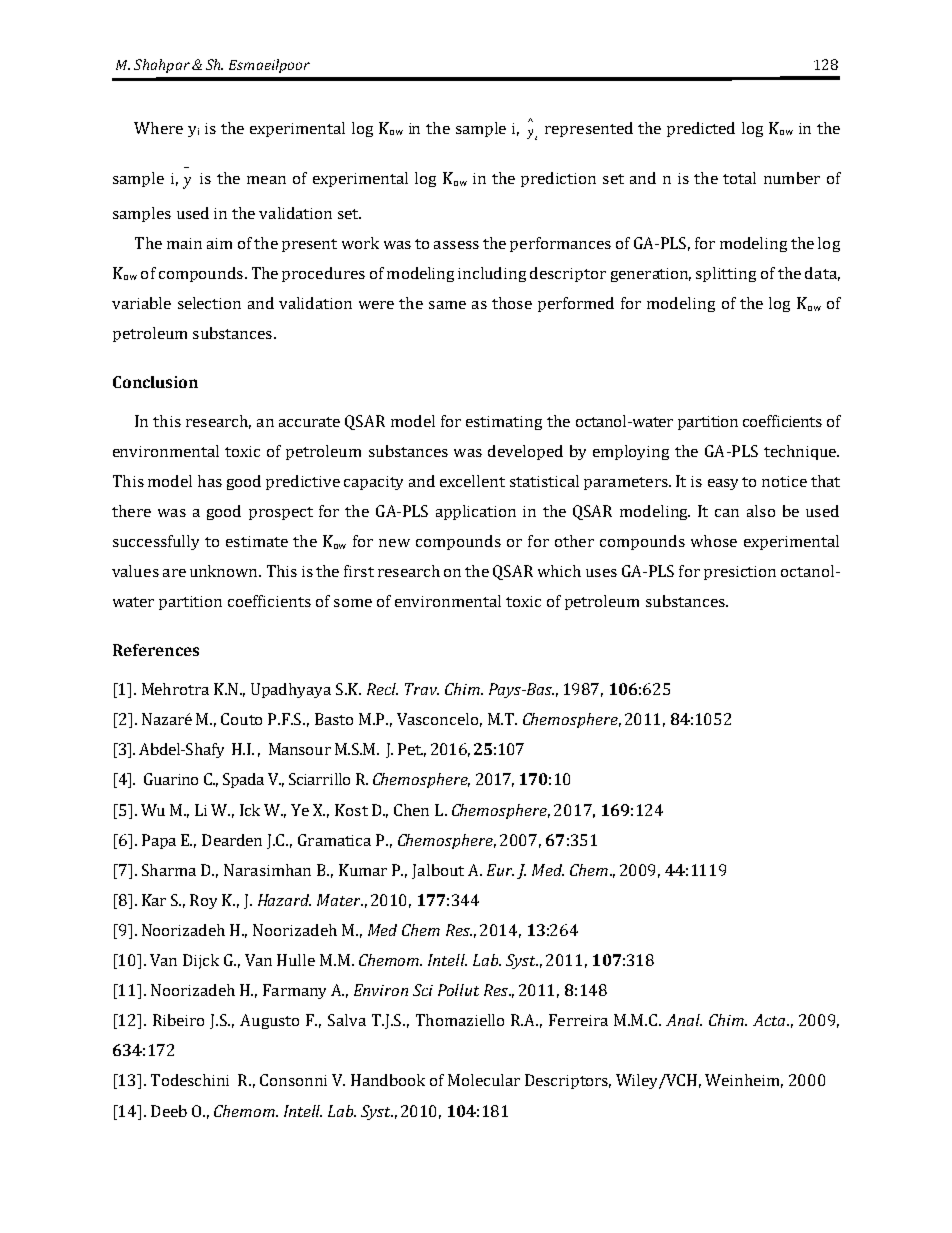 The height and width of the image is (1233, 952). What do you see at coordinates (210, 481) in the image?
I see `has` at bounding box center [210, 481].
